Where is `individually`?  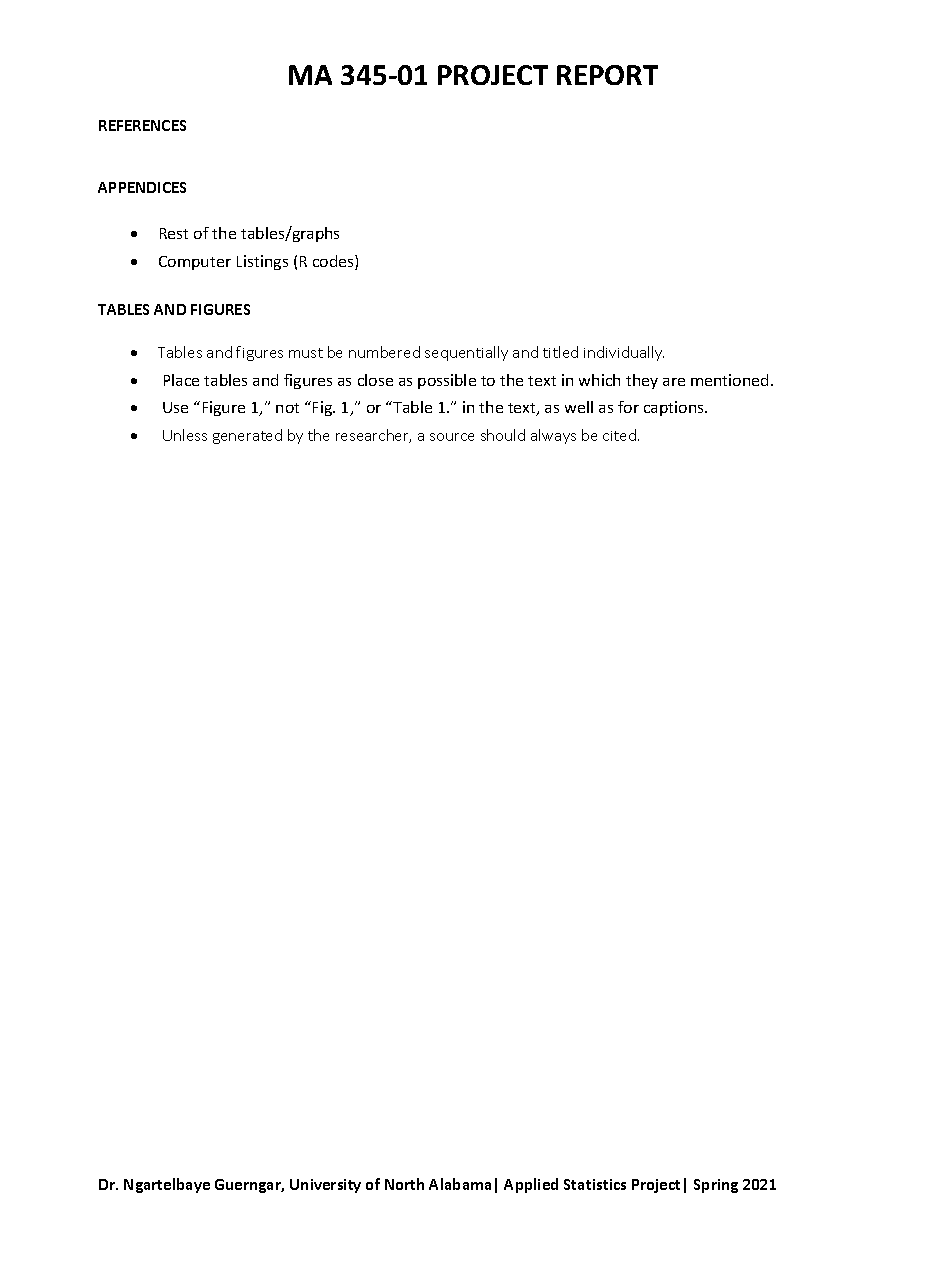 individually is located at coordinates (624, 353).
